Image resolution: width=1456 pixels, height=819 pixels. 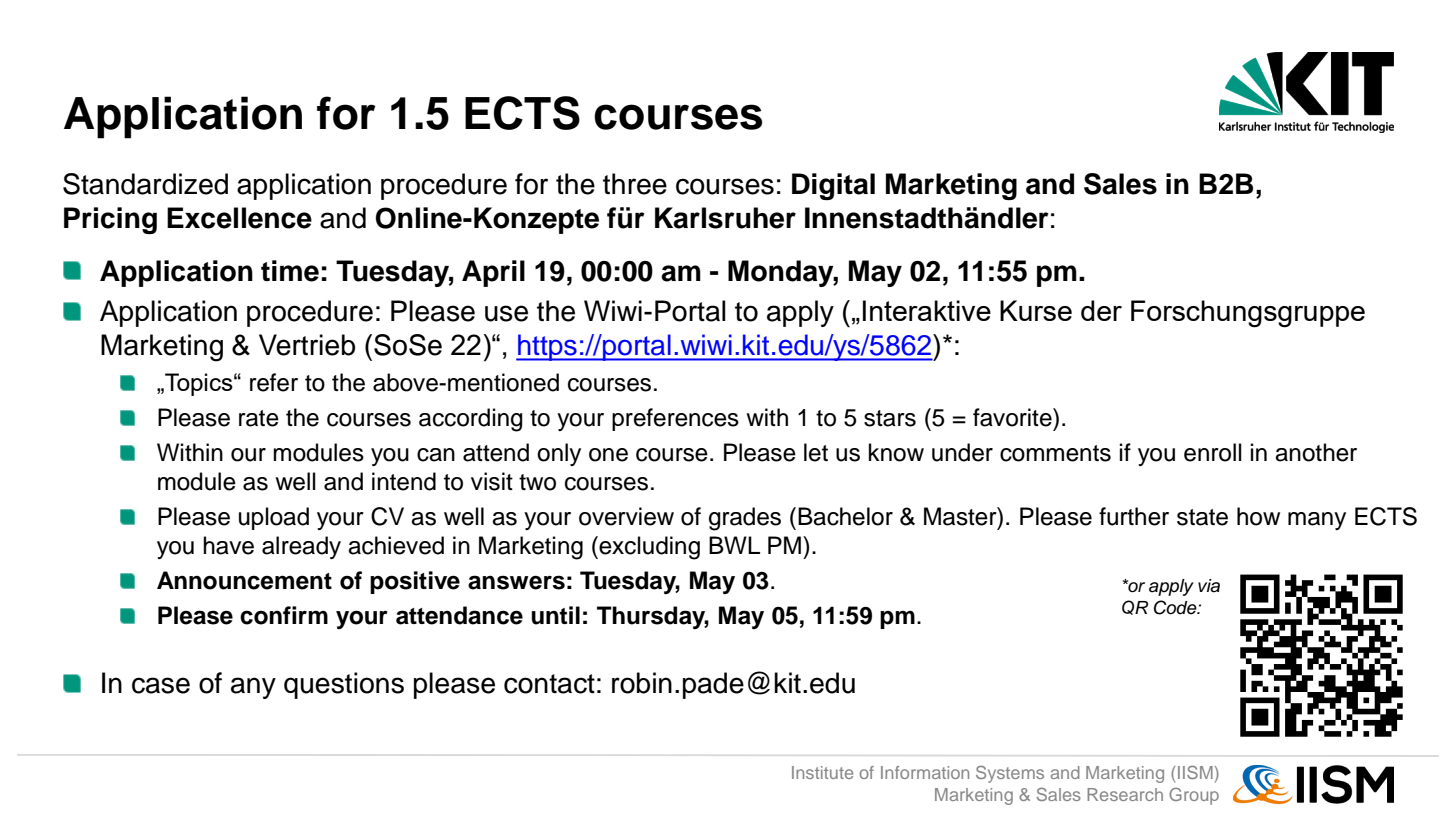 What do you see at coordinates (816, 452) in the screenshot?
I see `let` at bounding box center [816, 452].
